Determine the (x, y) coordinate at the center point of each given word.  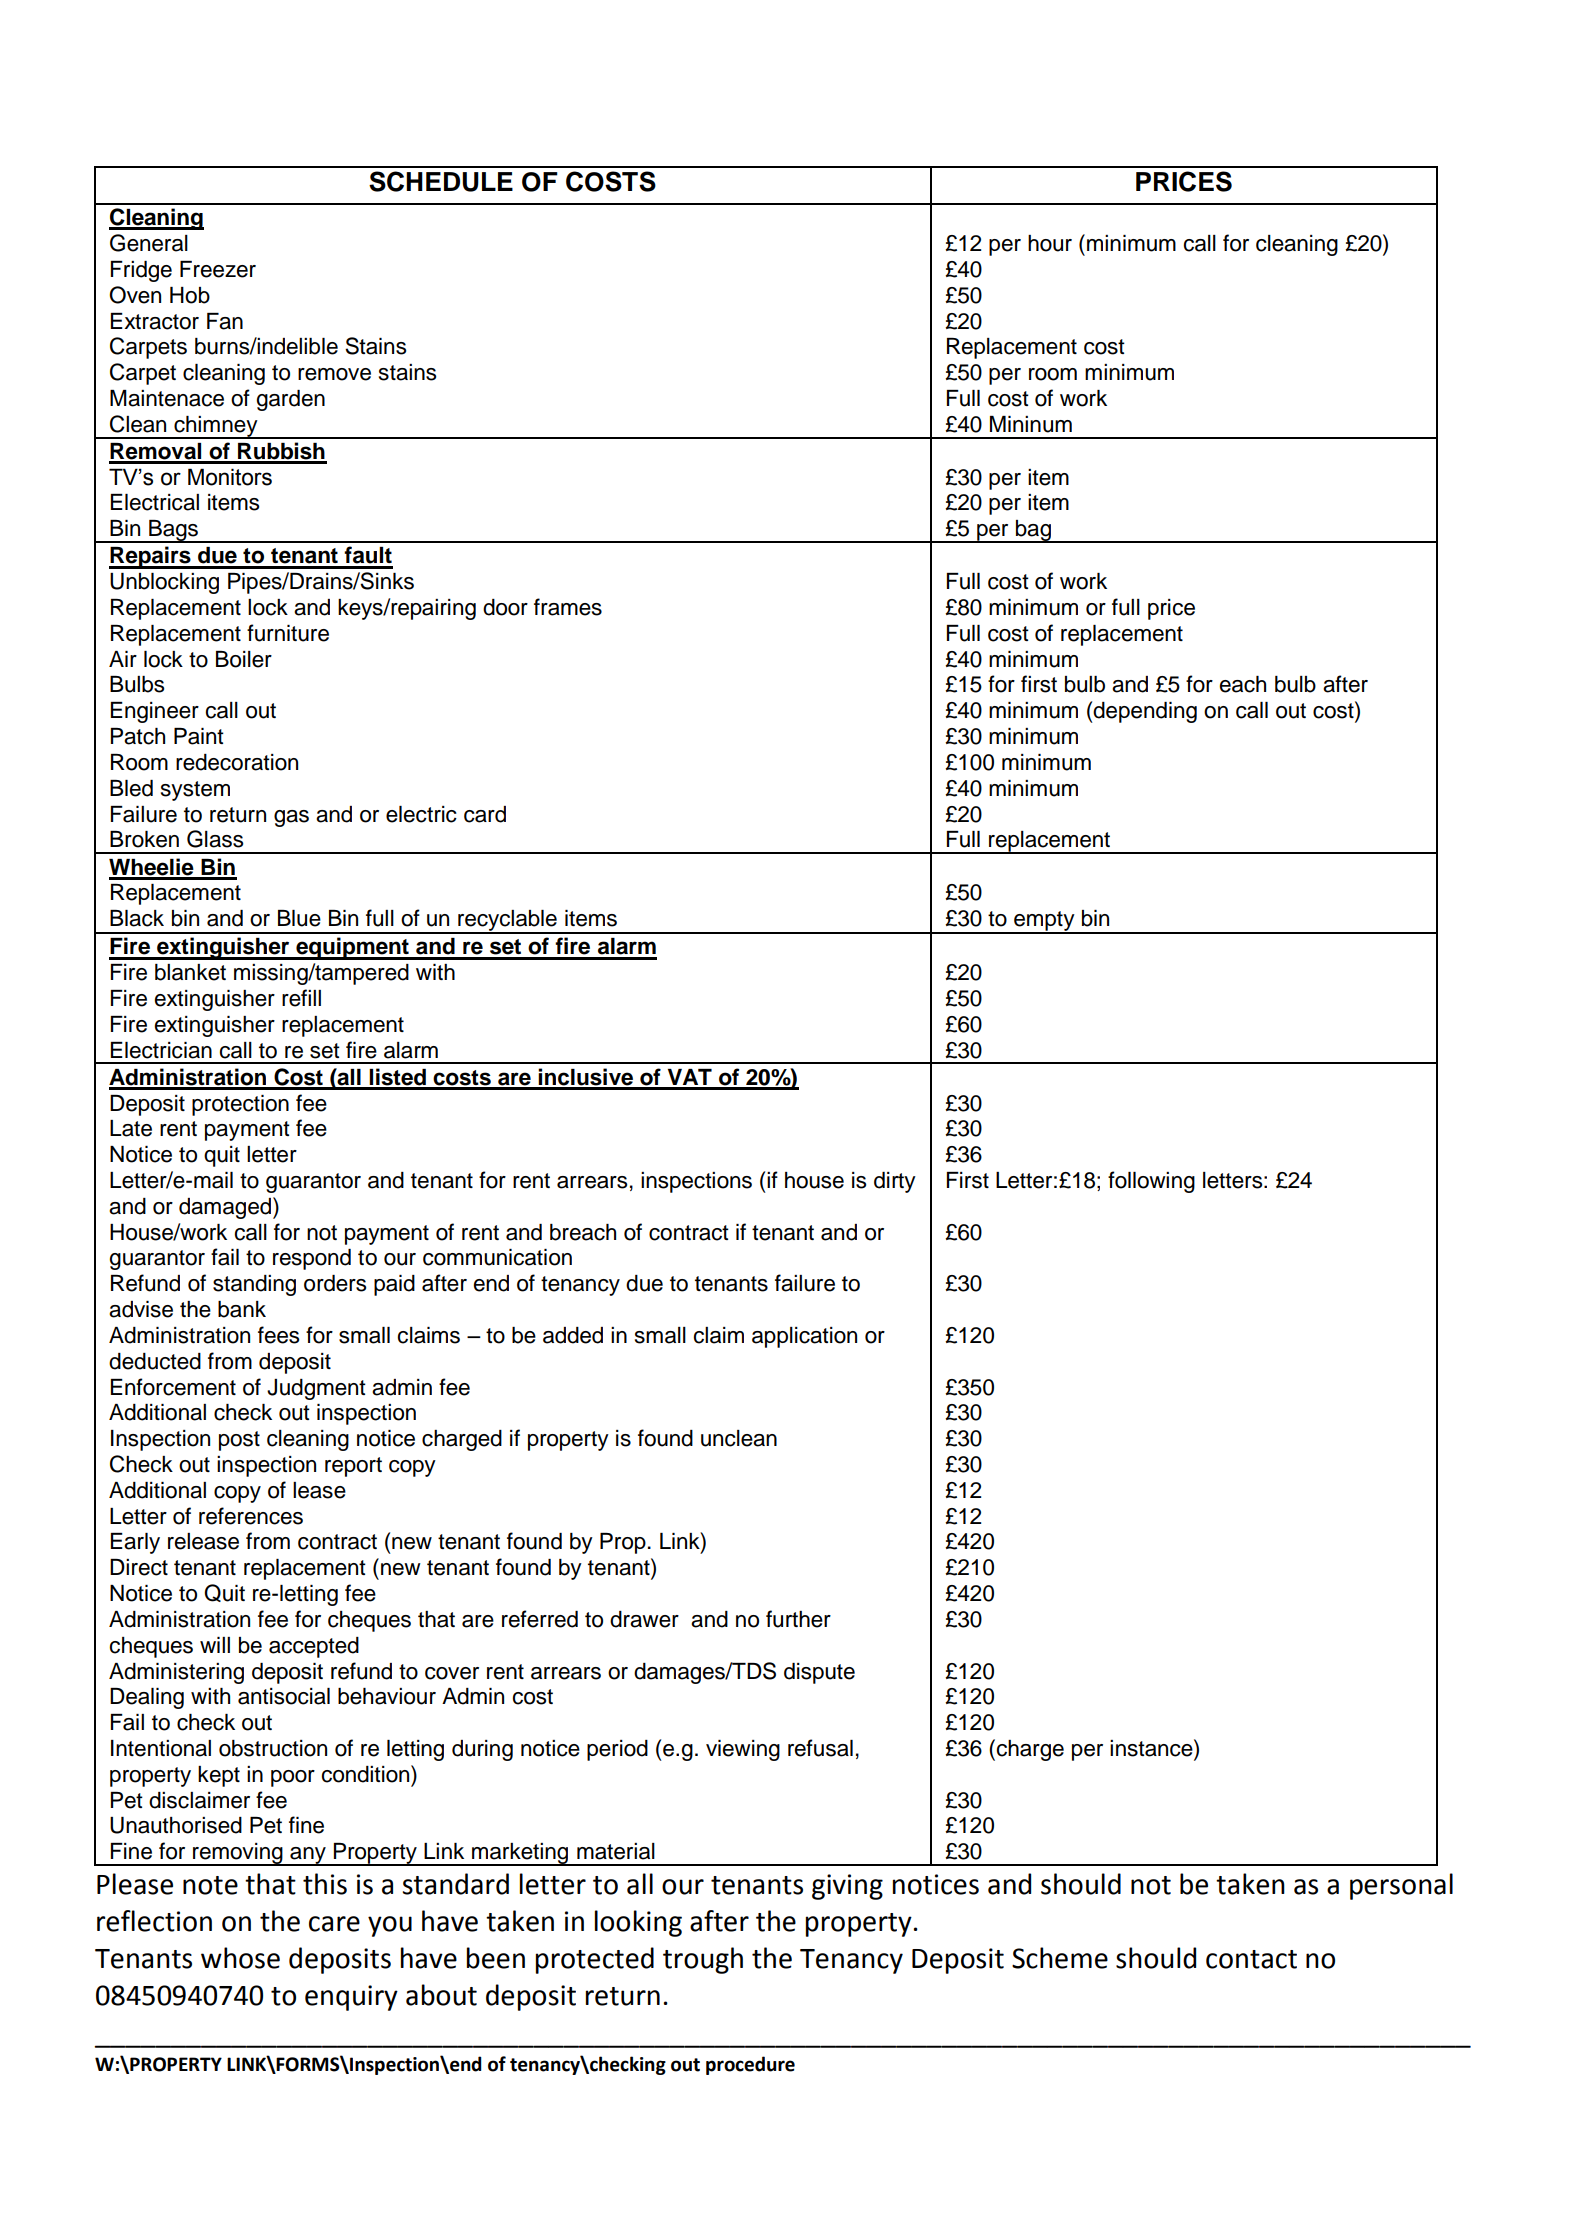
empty (1044, 922)
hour (1050, 243)
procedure (750, 2065)
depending (1144, 712)
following (1151, 1182)
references (251, 1516)
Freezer (218, 269)
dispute (819, 1673)
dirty (895, 1182)
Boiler (244, 659)
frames (568, 607)
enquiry (351, 1998)
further (798, 1619)
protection (240, 1105)
